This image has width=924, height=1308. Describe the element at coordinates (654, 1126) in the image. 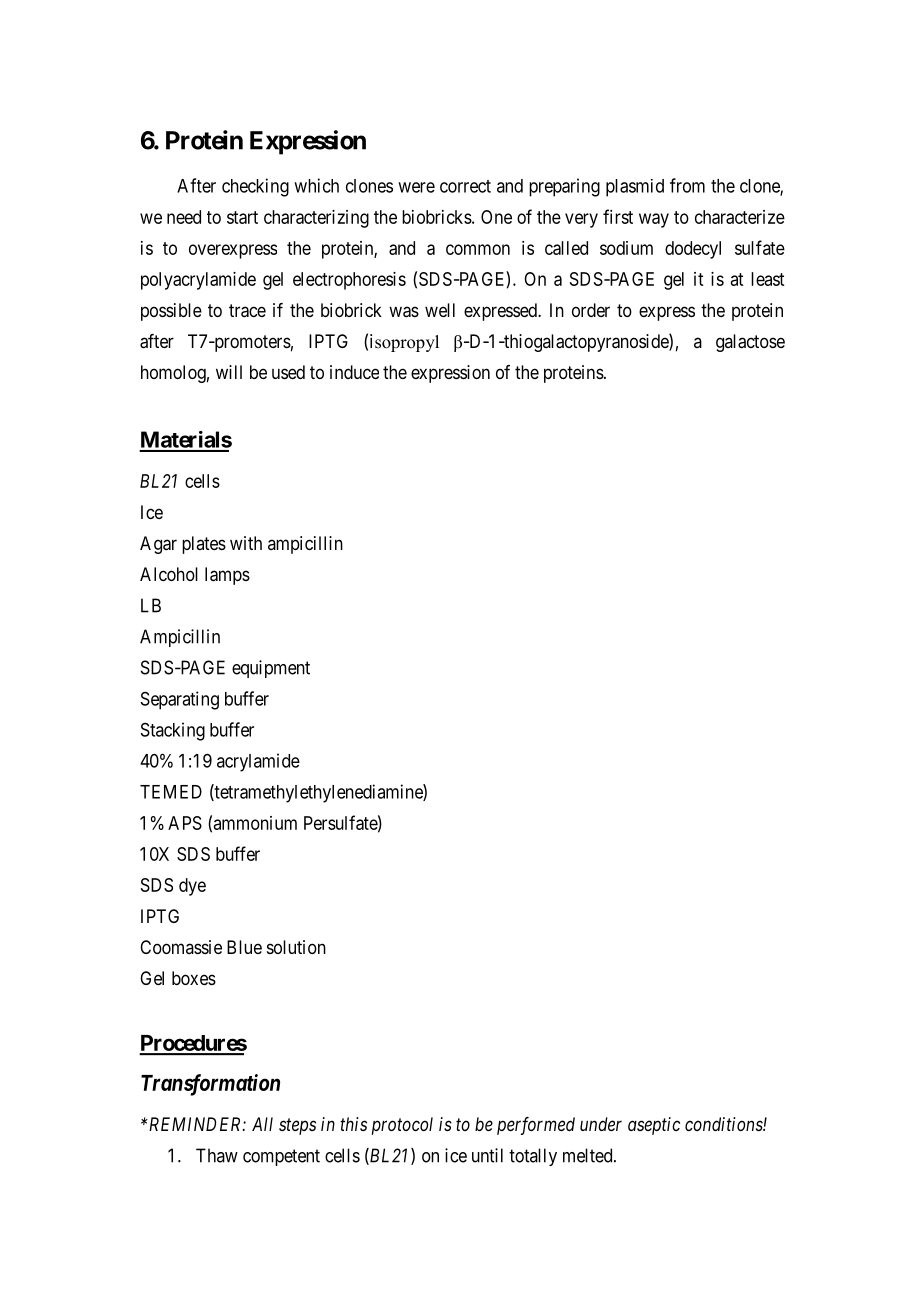

I see `aseptic` at that location.
